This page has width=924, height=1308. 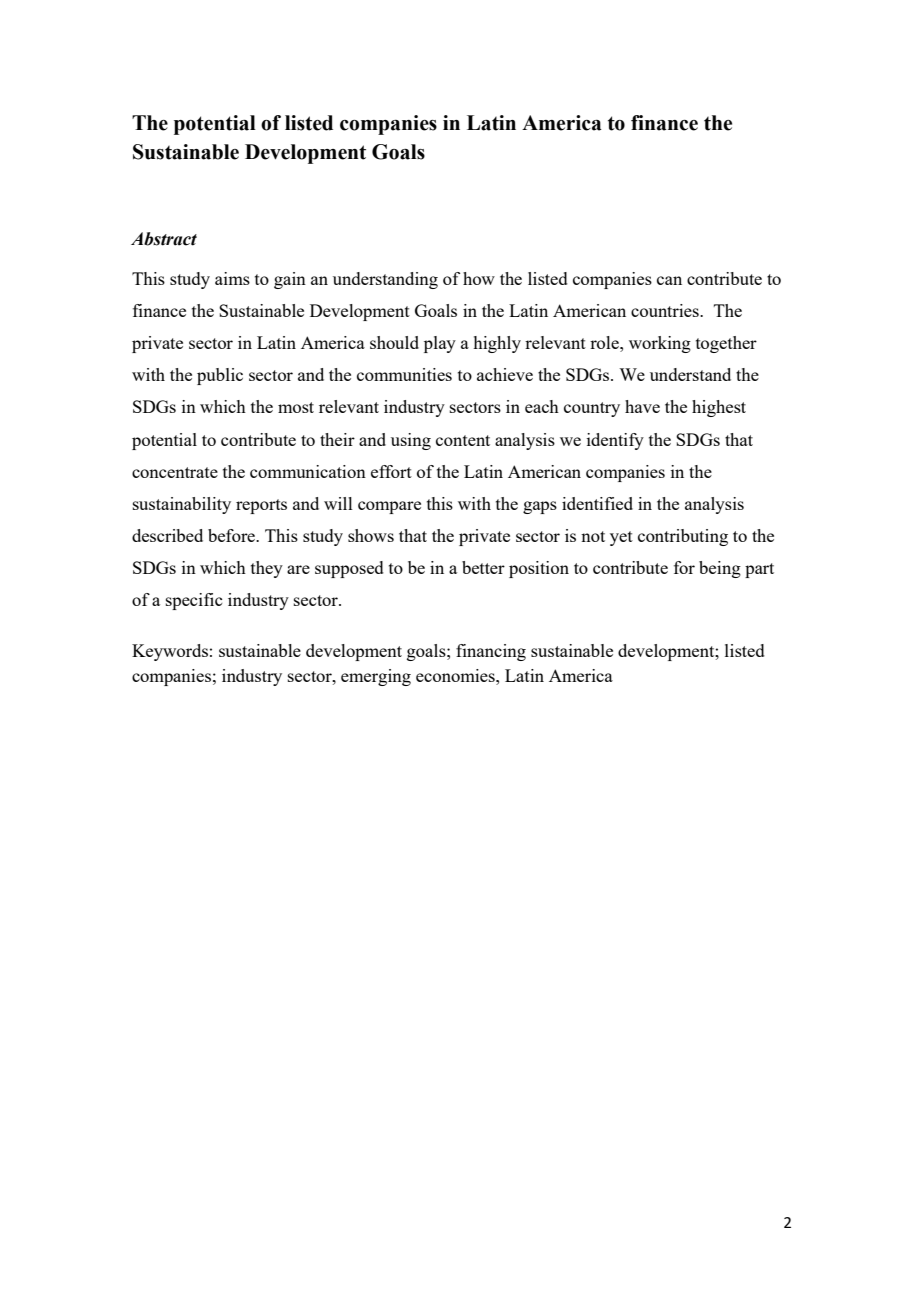 What do you see at coordinates (491, 652) in the page?
I see `financing` at bounding box center [491, 652].
